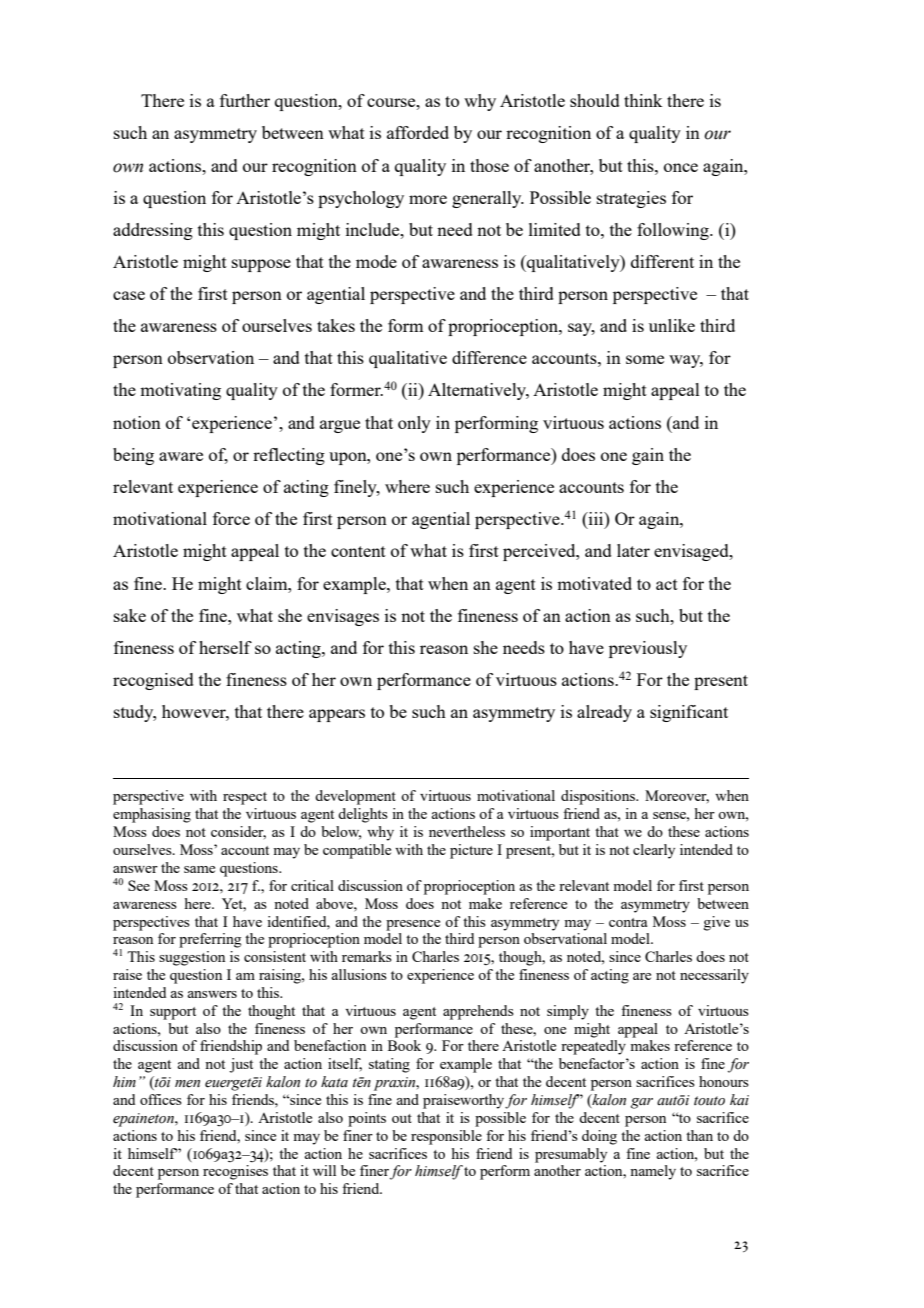 Image resolution: width=924 pixels, height=1308 pixels. What do you see at coordinates (231, 518) in the screenshot?
I see `force` at bounding box center [231, 518].
